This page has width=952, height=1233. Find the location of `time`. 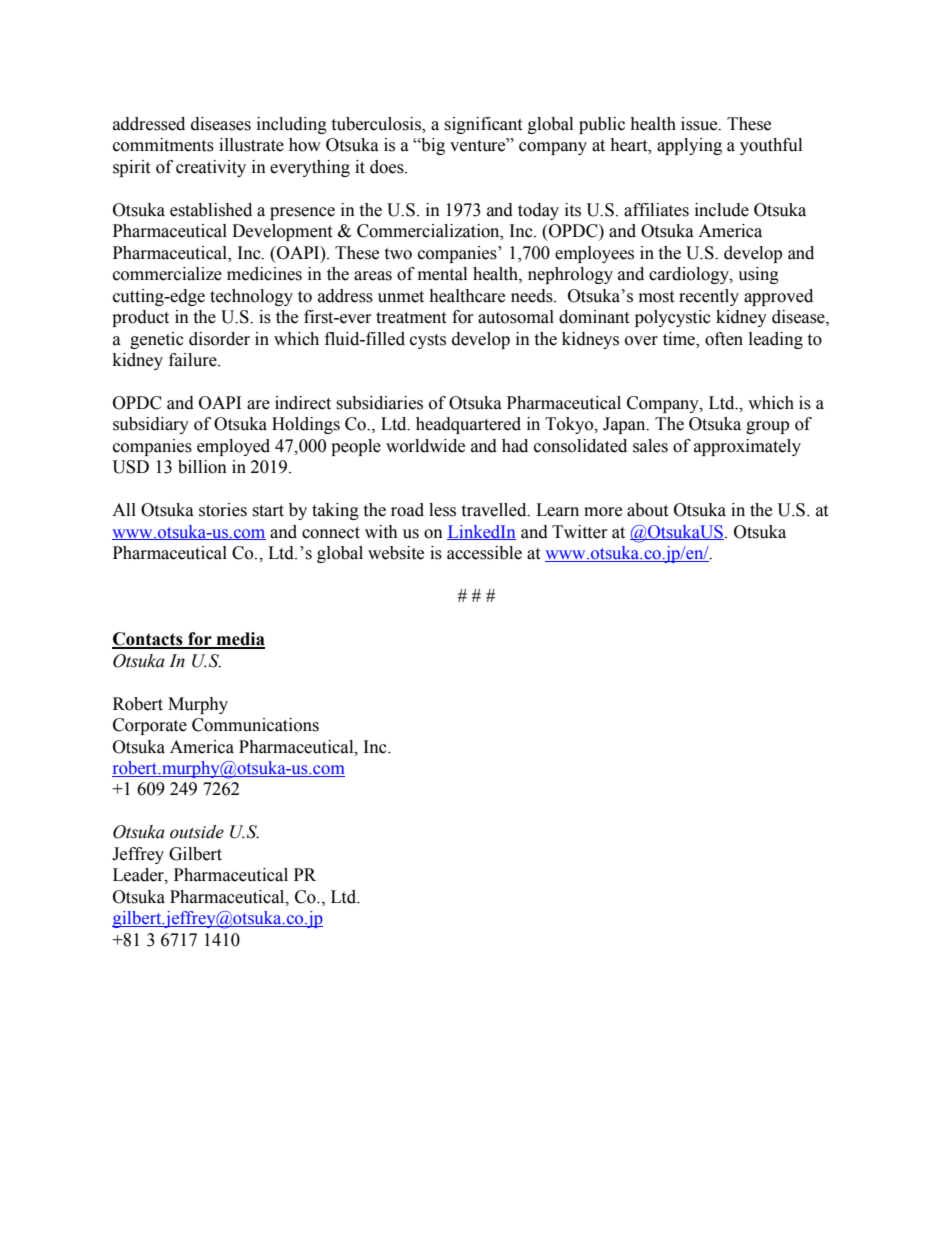

time is located at coordinates (680, 339).
